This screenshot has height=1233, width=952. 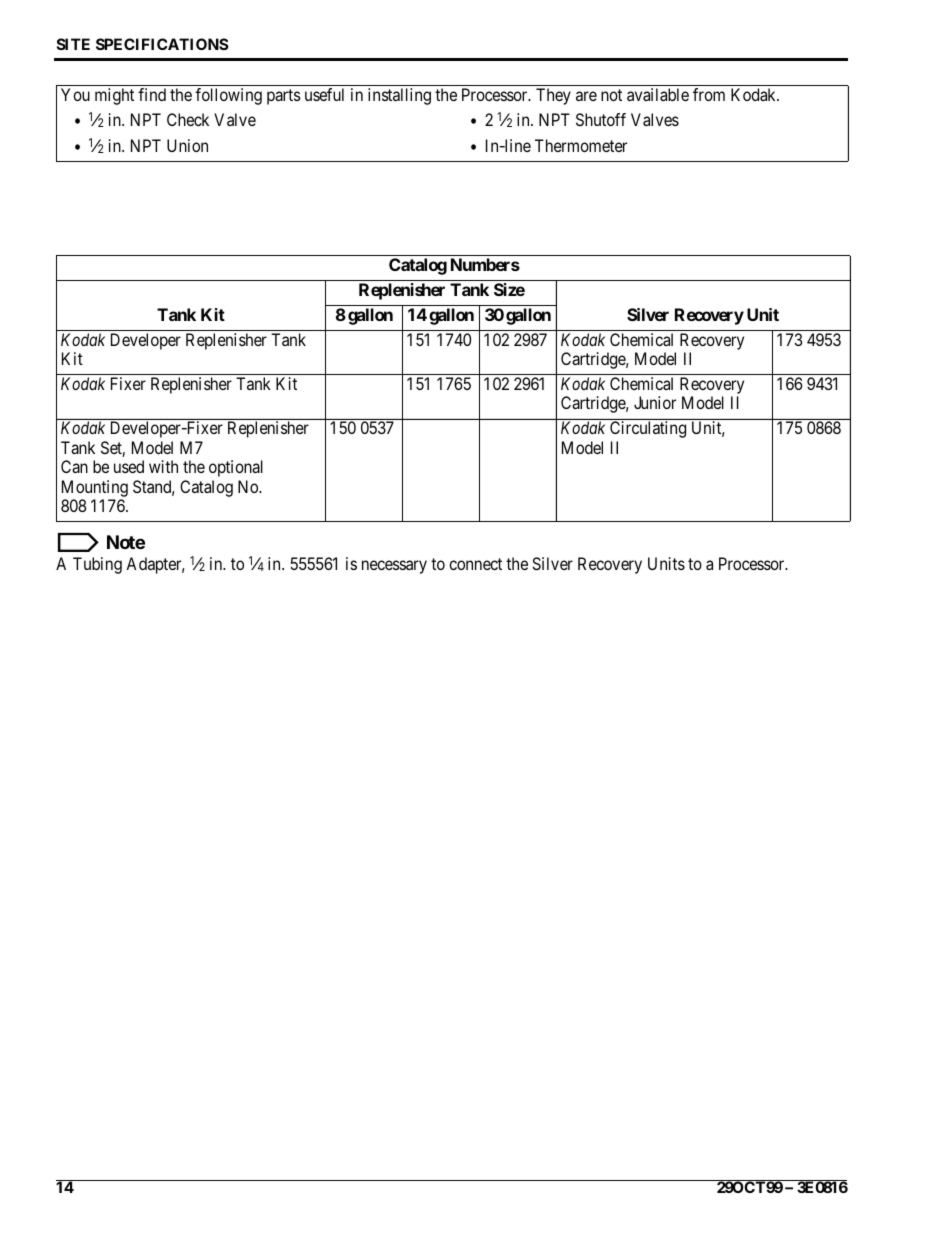 What do you see at coordinates (236, 468) in the screenshot?
I see `optional` at bounding box center [236, 468].
